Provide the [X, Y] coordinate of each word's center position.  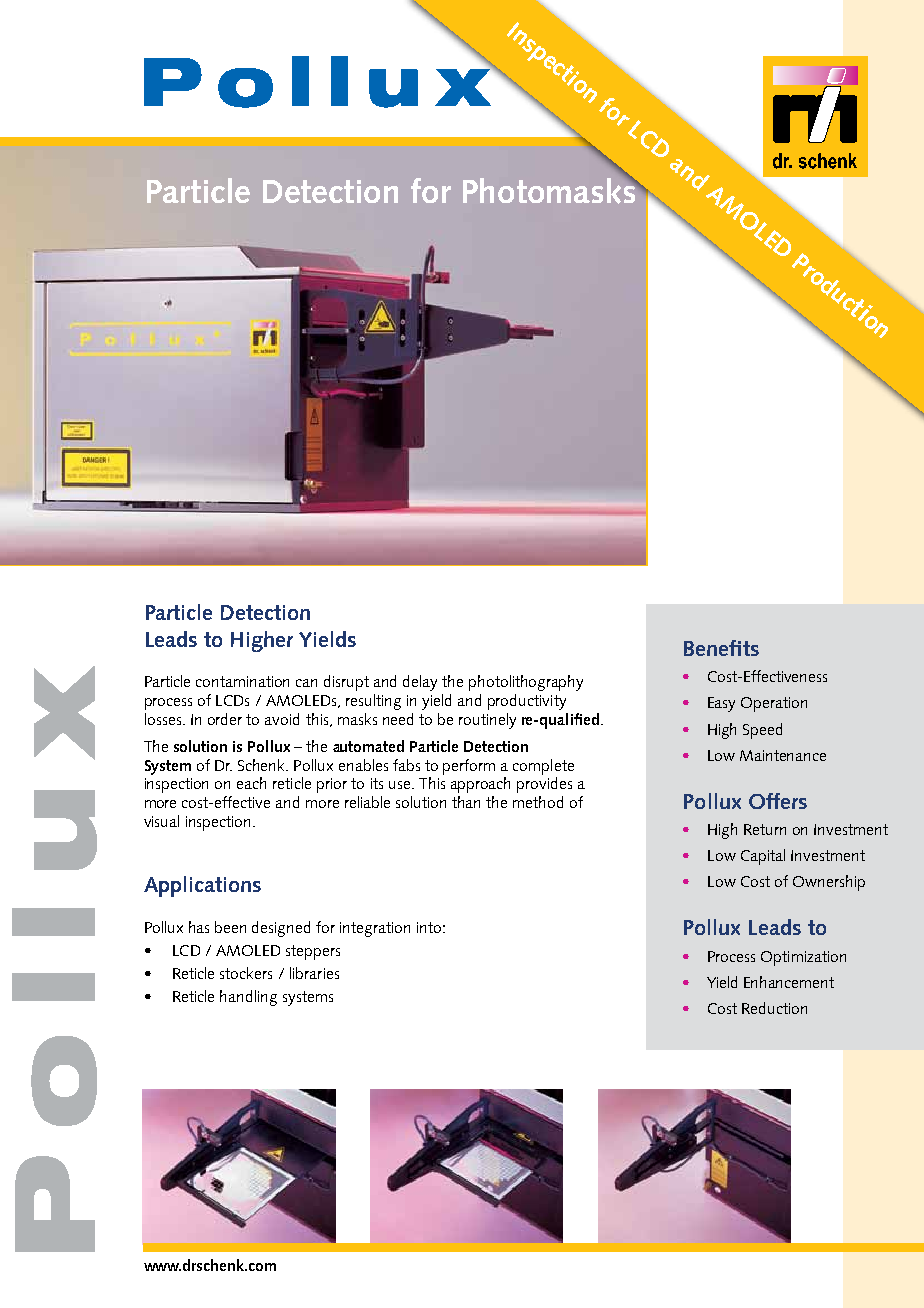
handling [248, 998]
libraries [314, 973]
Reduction [774, 1008]
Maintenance [783, 755]
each [251, 783]
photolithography [526, 683]
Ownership [829, 883]
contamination [242, 681]
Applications [202, 886]
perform [469, 767]
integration [375, 929]
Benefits [721, 648]
